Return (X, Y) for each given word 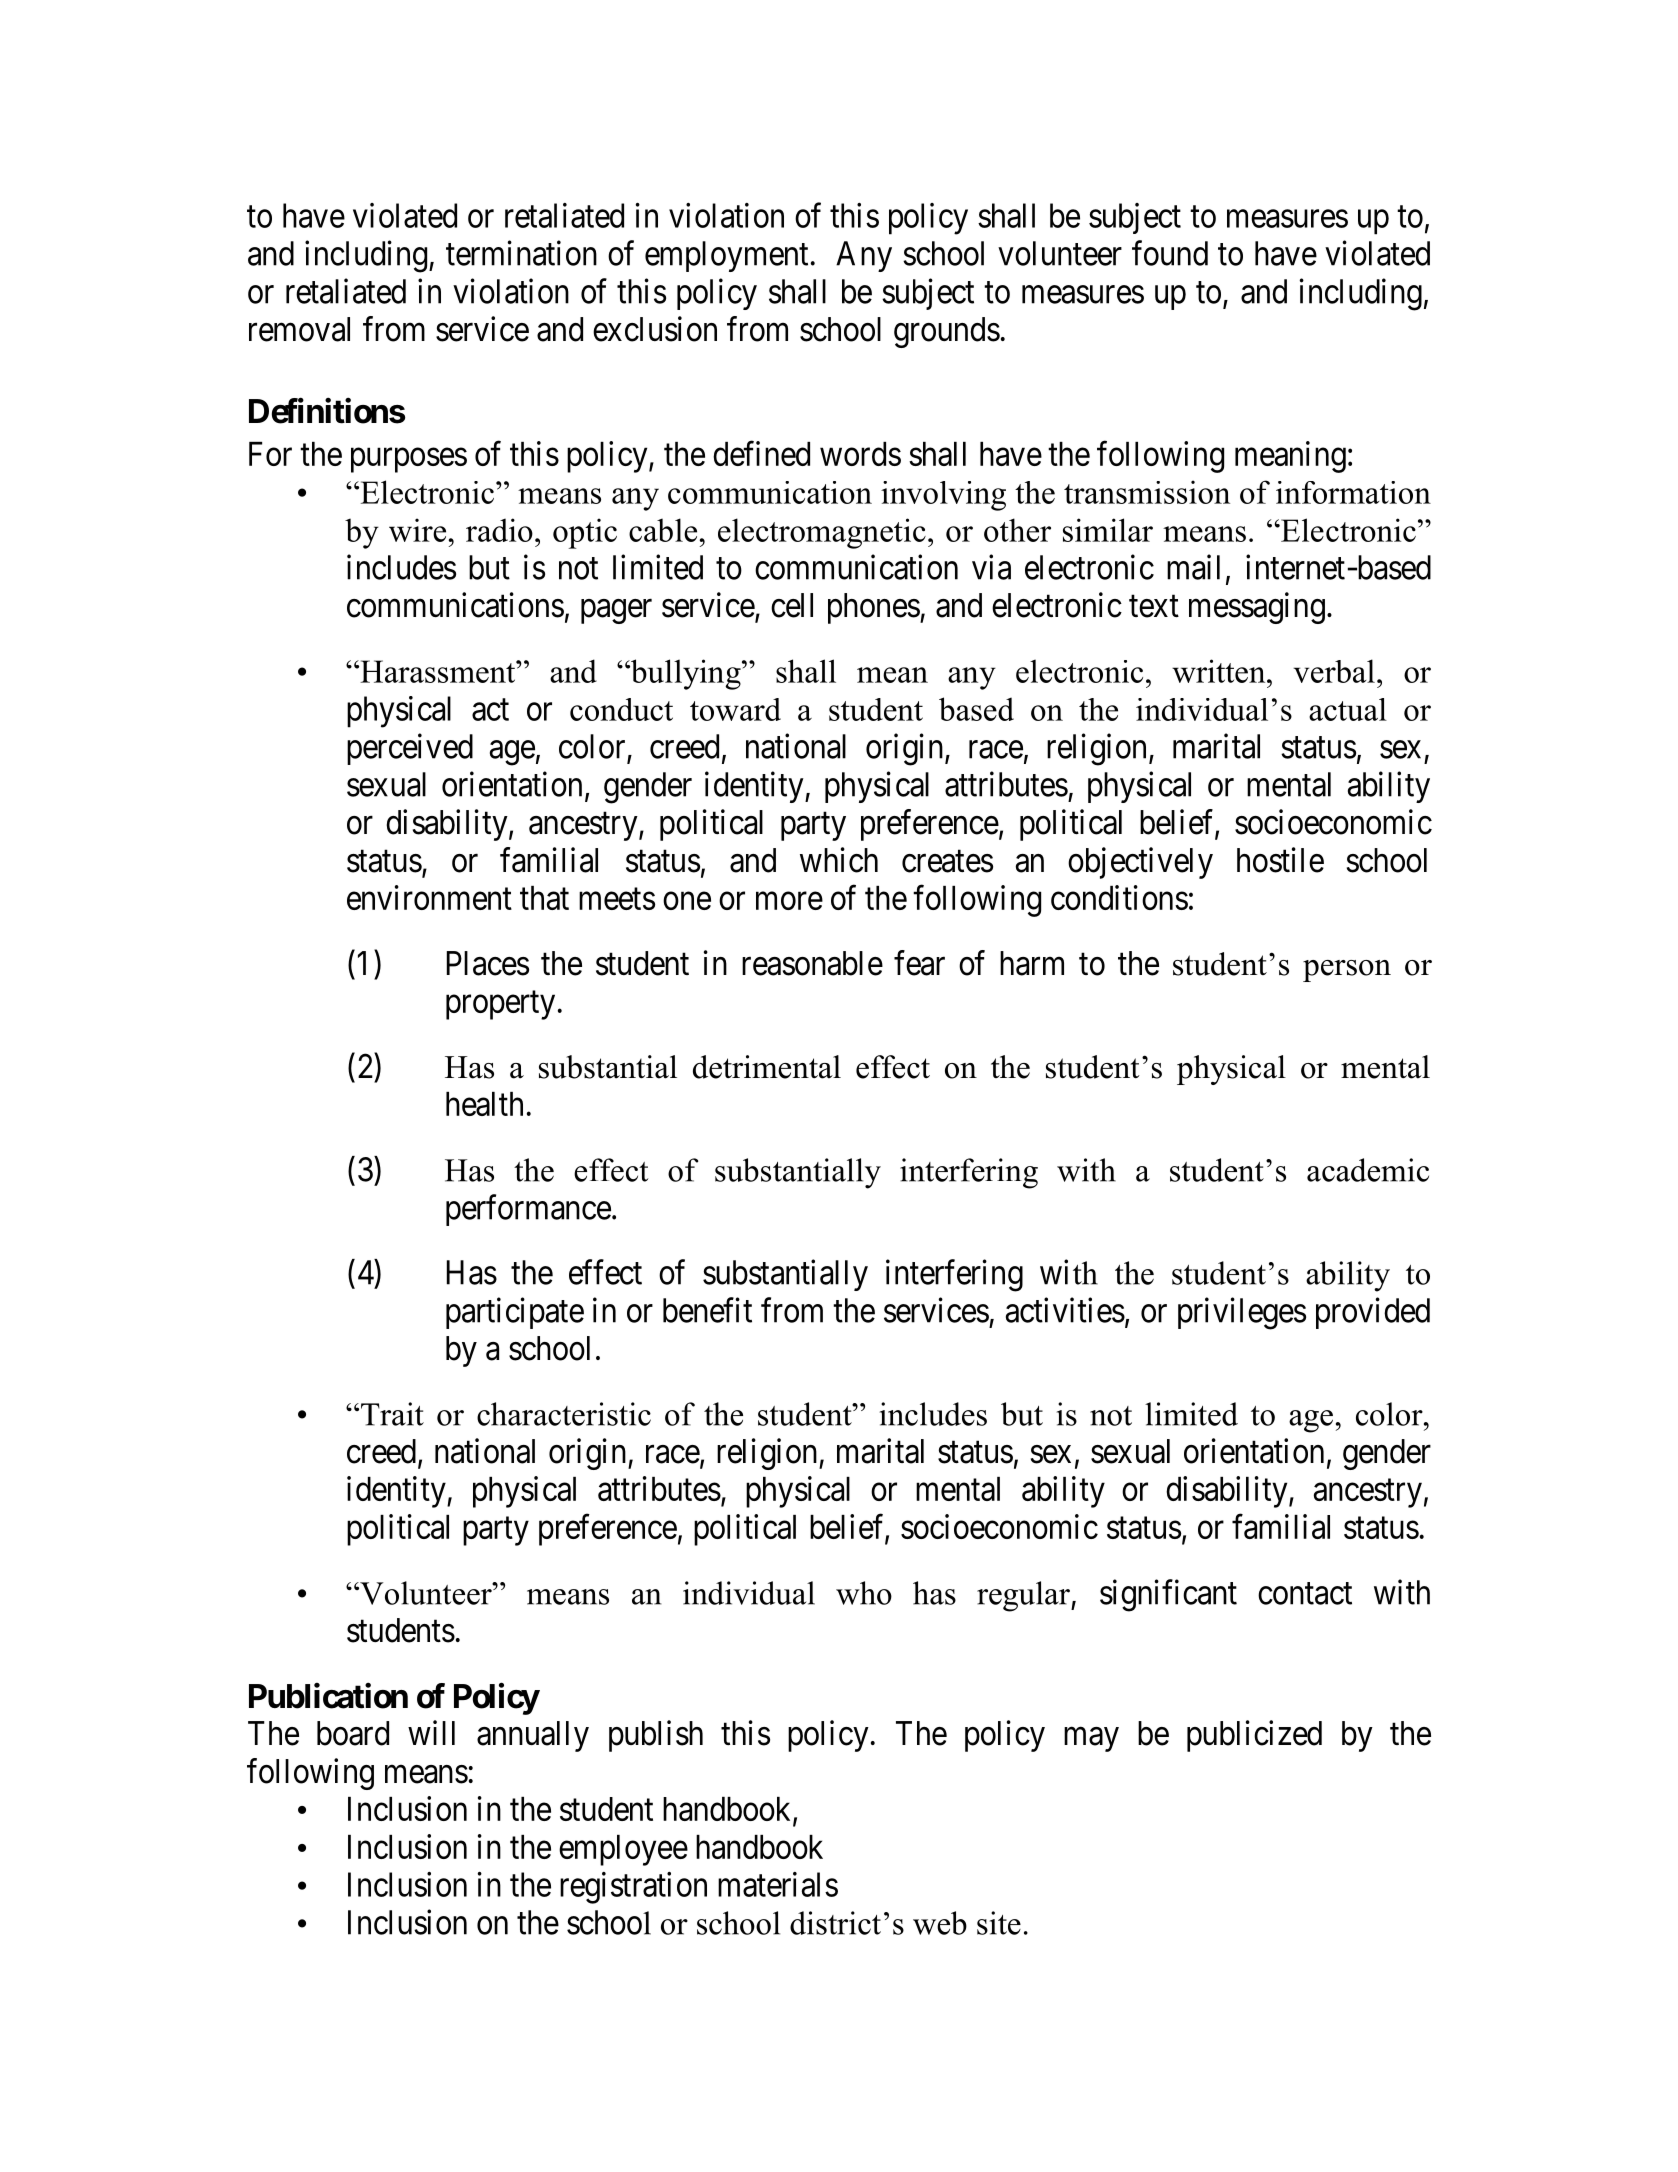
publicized (1254, 1736)
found (1170, 253)
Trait (392, 1414)
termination (521, 253)
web (940, 1923)
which (839, 860)
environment (429, 897)
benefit (707, 1310)
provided (1373, 1313)
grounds (947, 332)
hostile (1280, 860)
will (431, 1732)
